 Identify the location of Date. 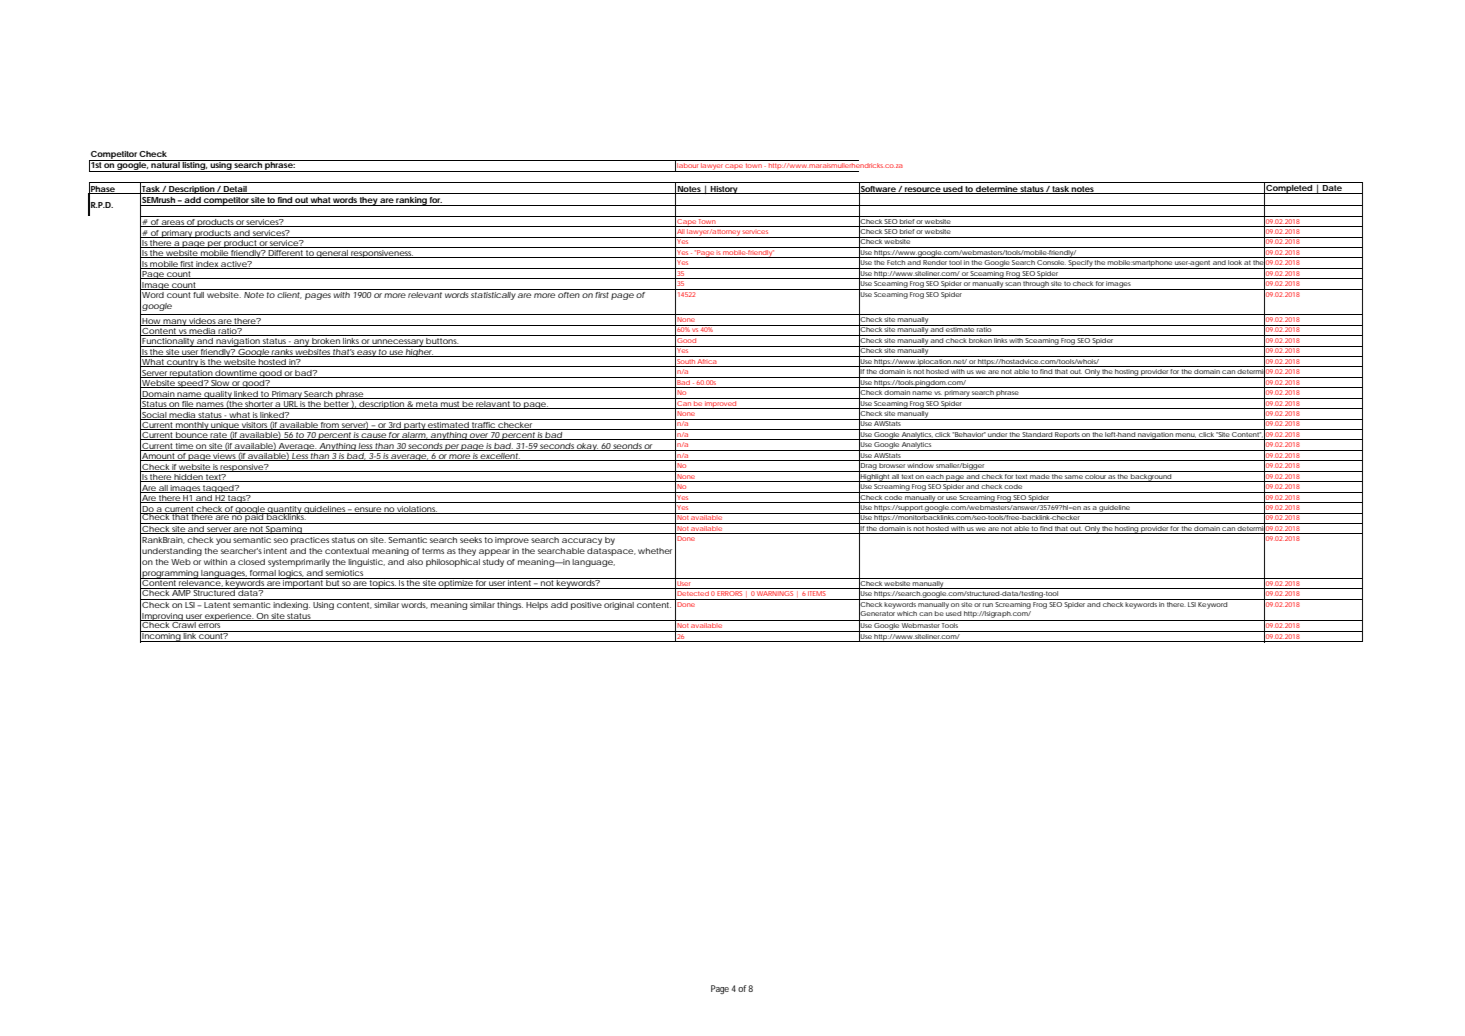
(1332, 186).
